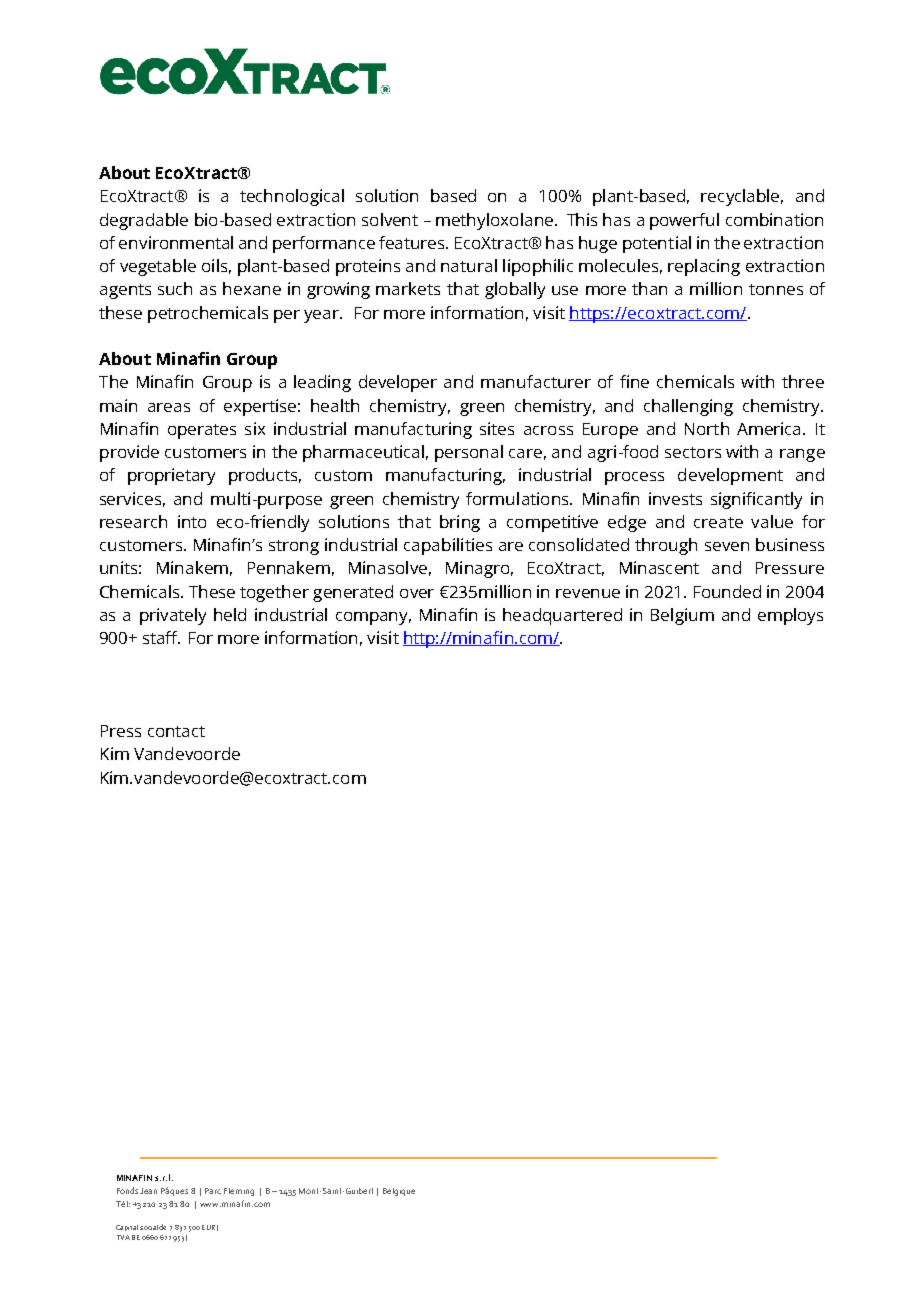  What do you see at coordinates (148, 1191) in the image?
I see `Jean` at bounding box center [148, 1191].
